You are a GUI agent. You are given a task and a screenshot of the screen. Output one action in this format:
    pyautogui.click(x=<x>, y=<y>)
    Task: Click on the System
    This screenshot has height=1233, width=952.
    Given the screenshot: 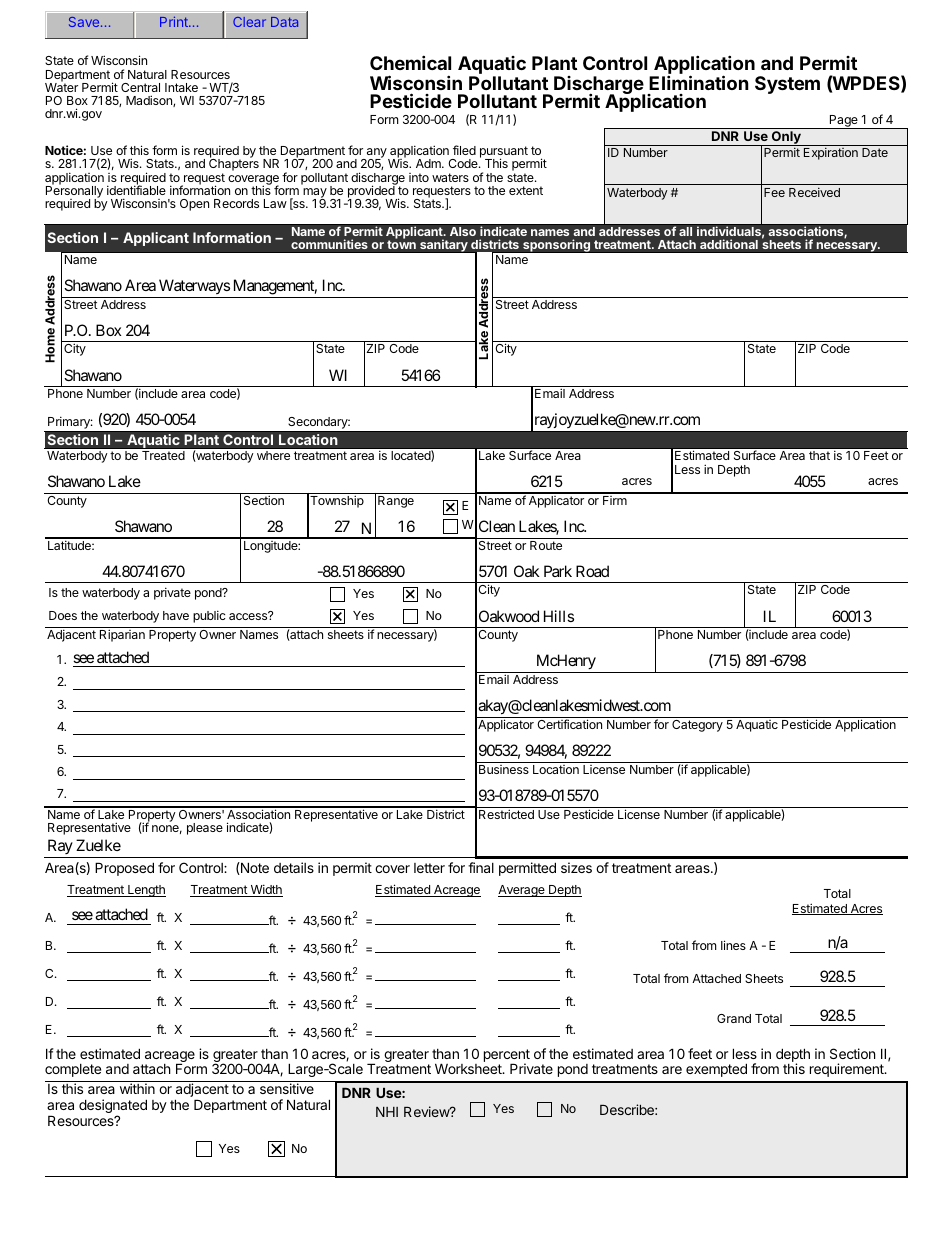 What is the action you would take?
    pyautogui.click(x=787, y=85)
